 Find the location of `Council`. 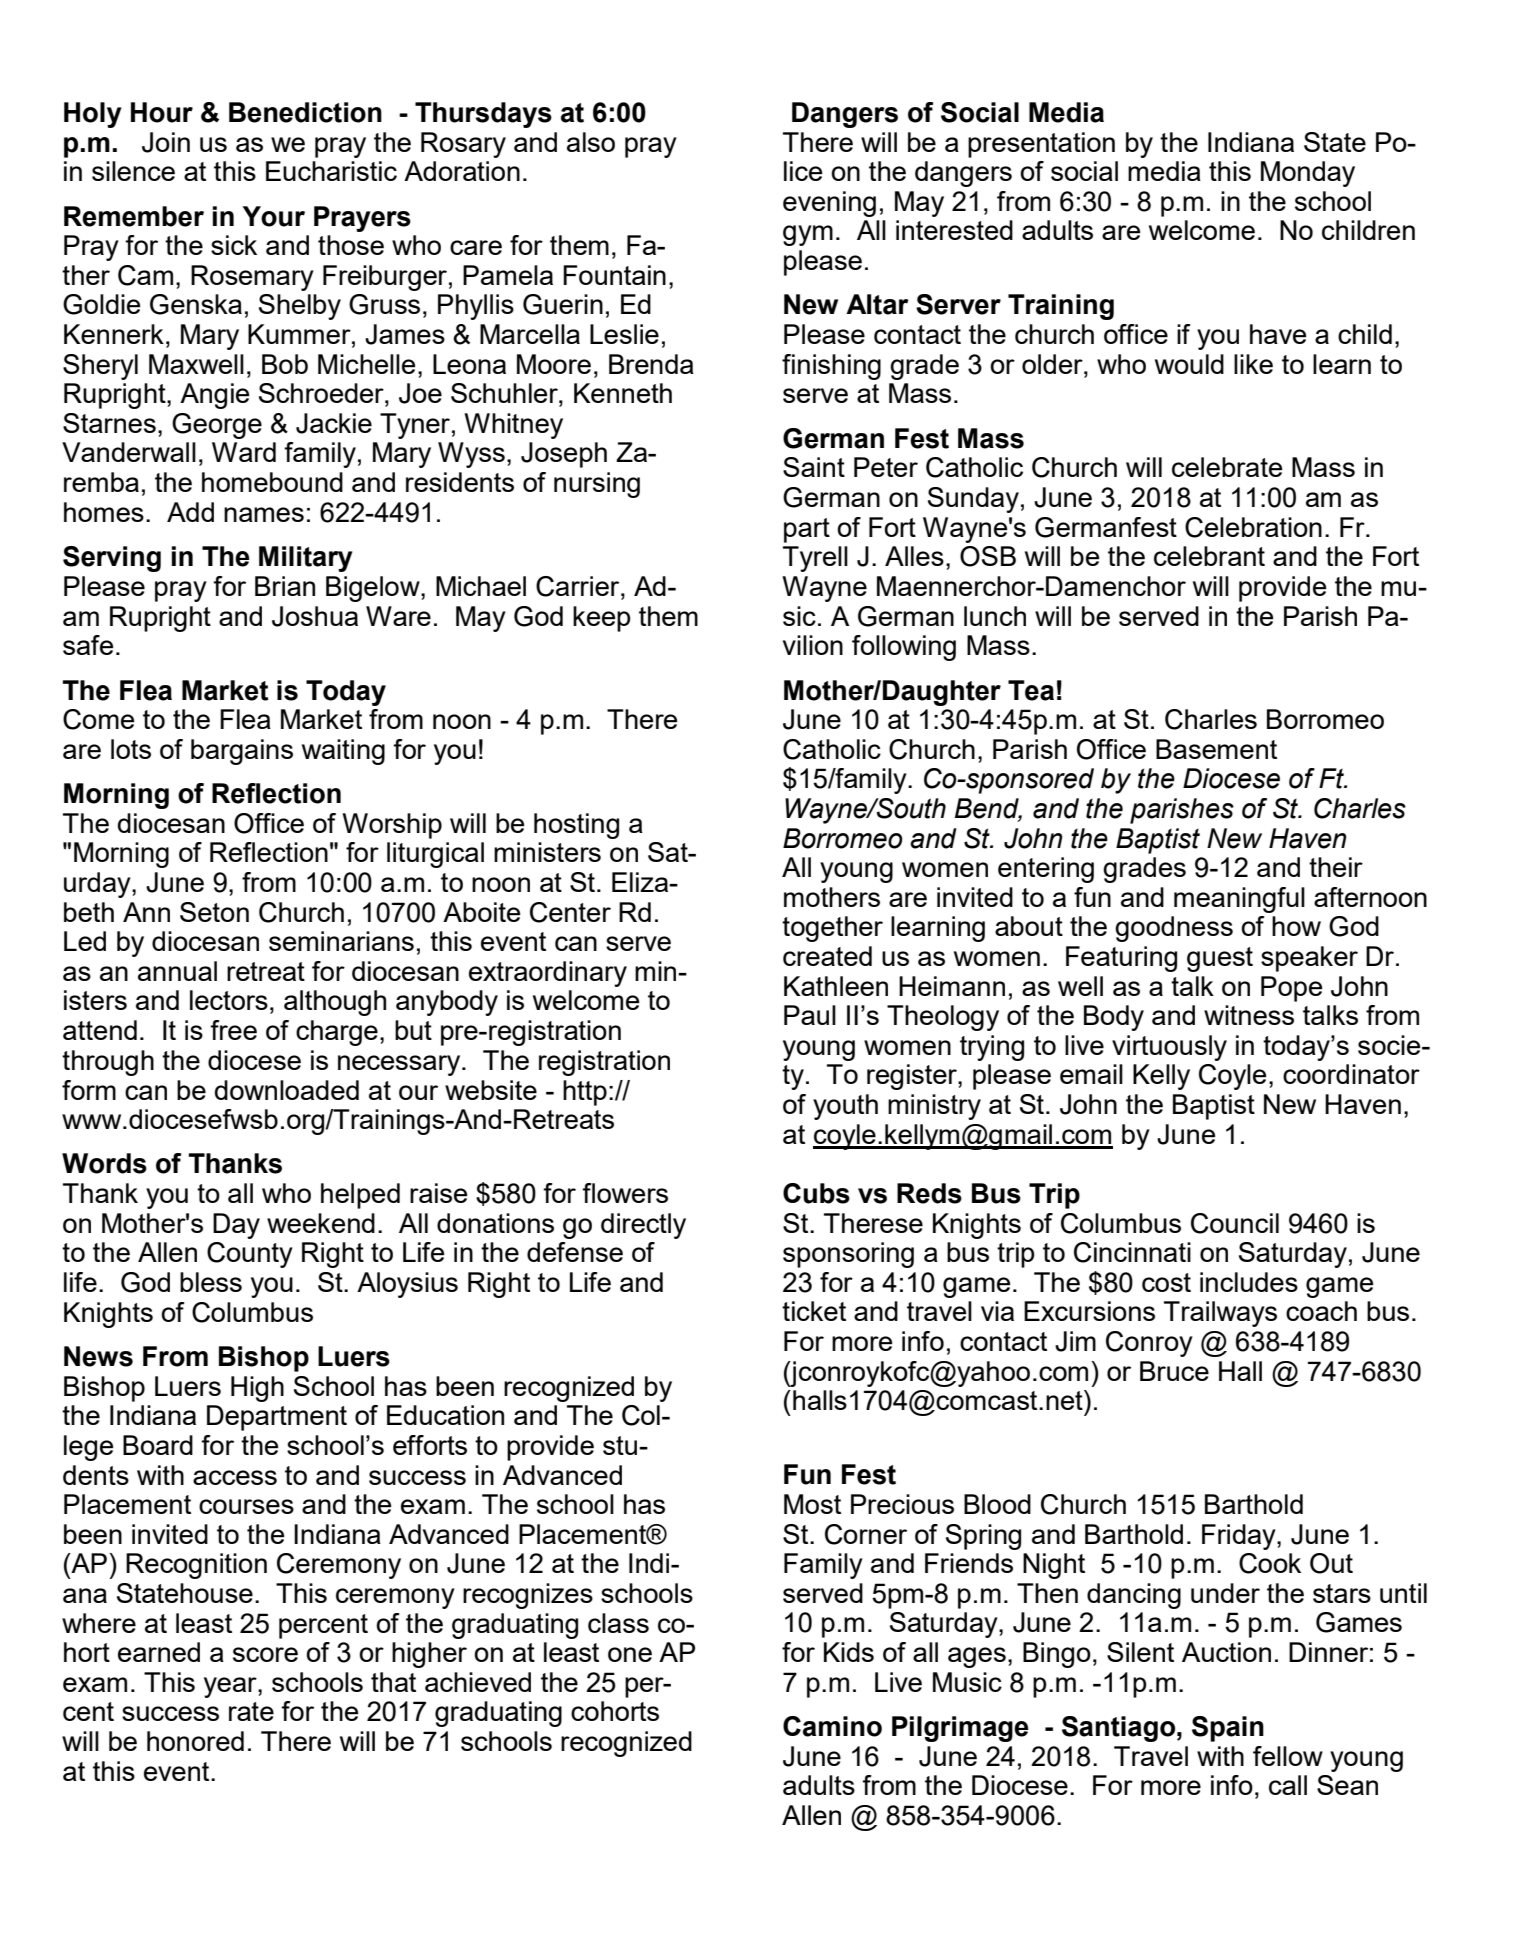

Council is located at coordinates (1235, 1223).
